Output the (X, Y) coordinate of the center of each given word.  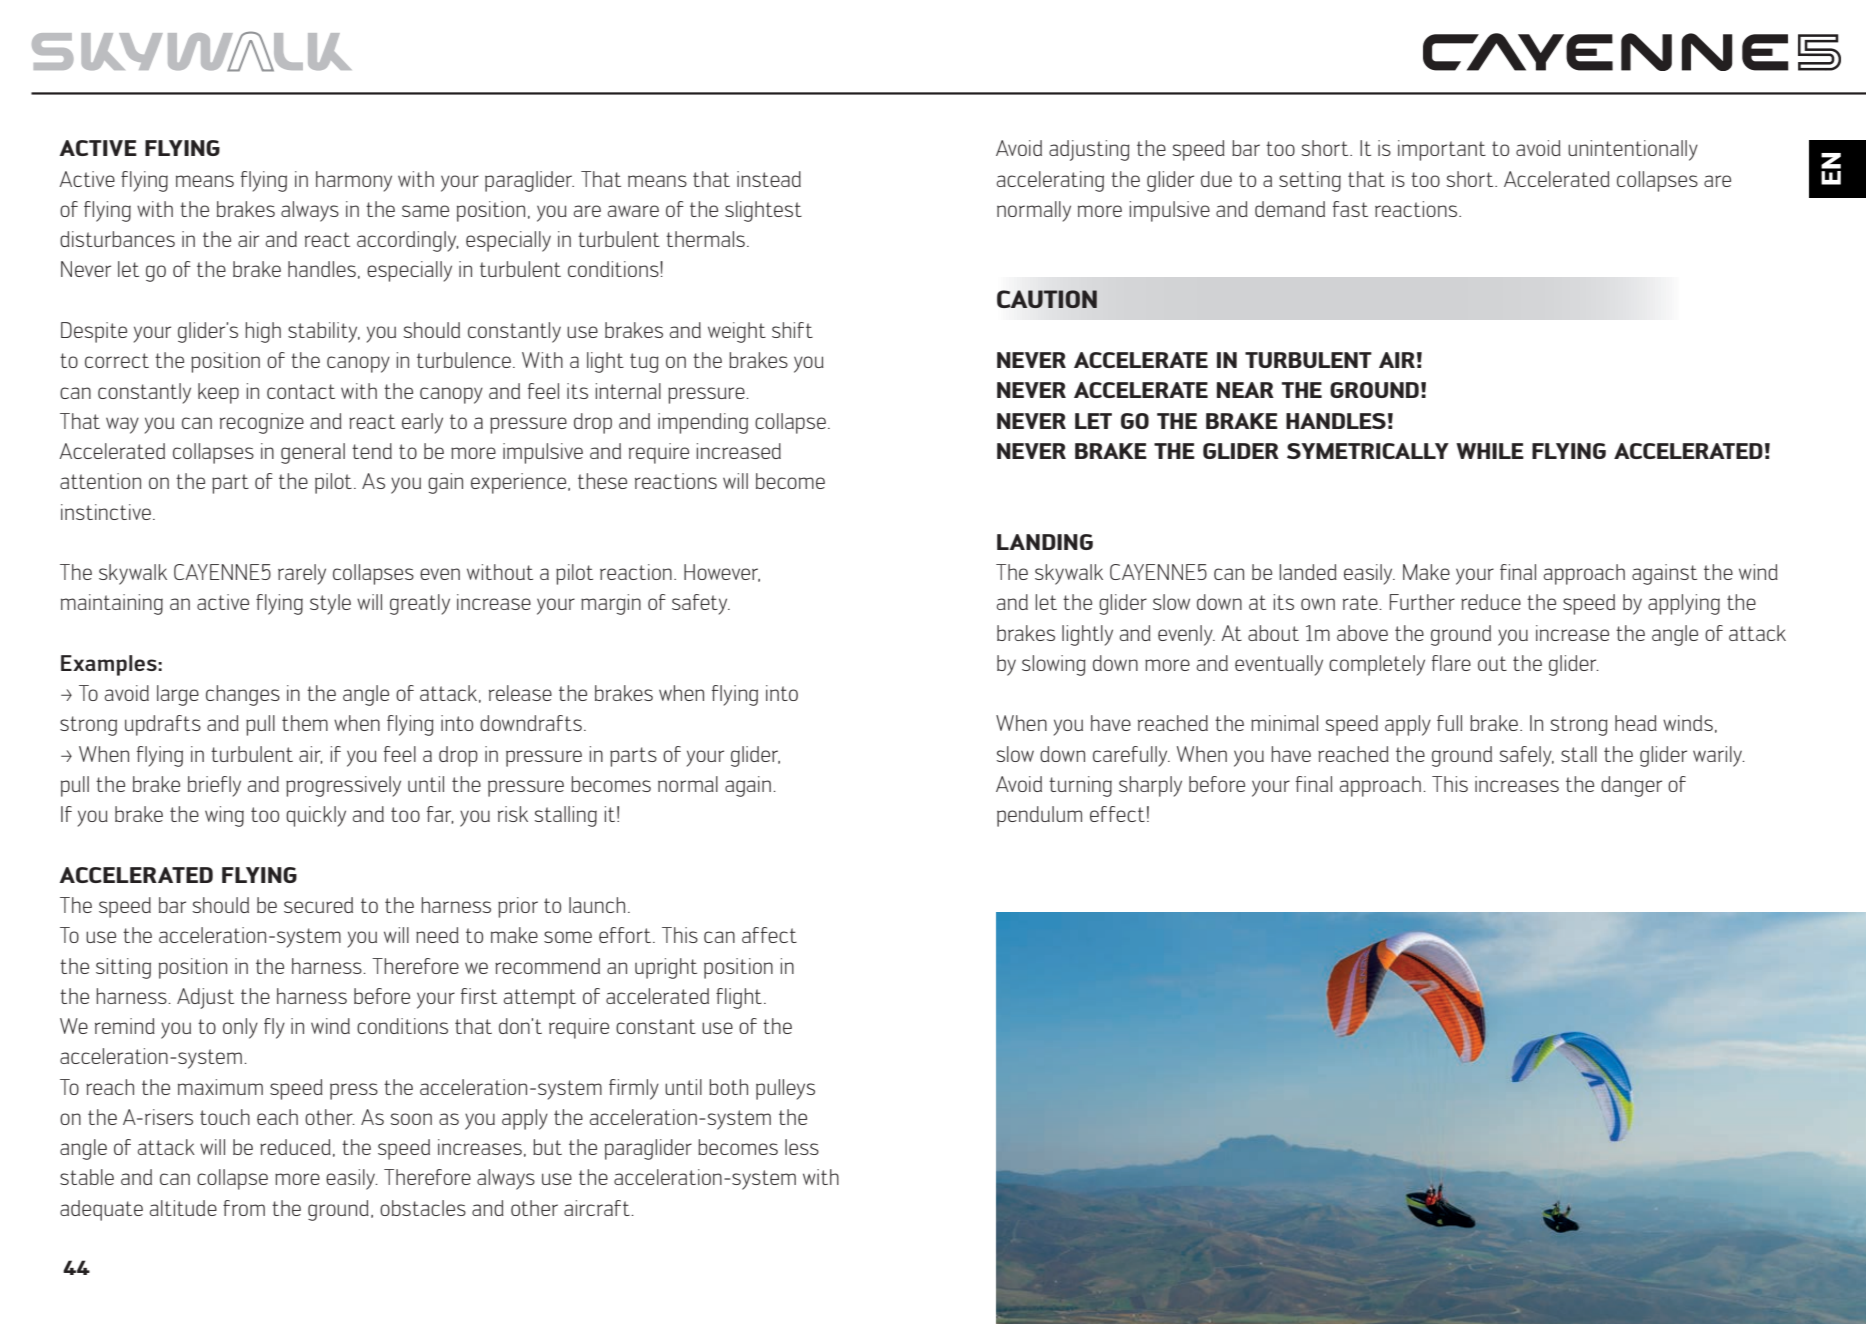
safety (701, 604)
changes (243, 695)
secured (318, 905)
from (244, 1208)
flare (1451, 663)
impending (703, 423)
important (1442, 150)
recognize (262, 423)
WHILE (1490, 451)
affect (769, 935)
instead (769, 179)
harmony (354, 181)
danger (1631, 786)
